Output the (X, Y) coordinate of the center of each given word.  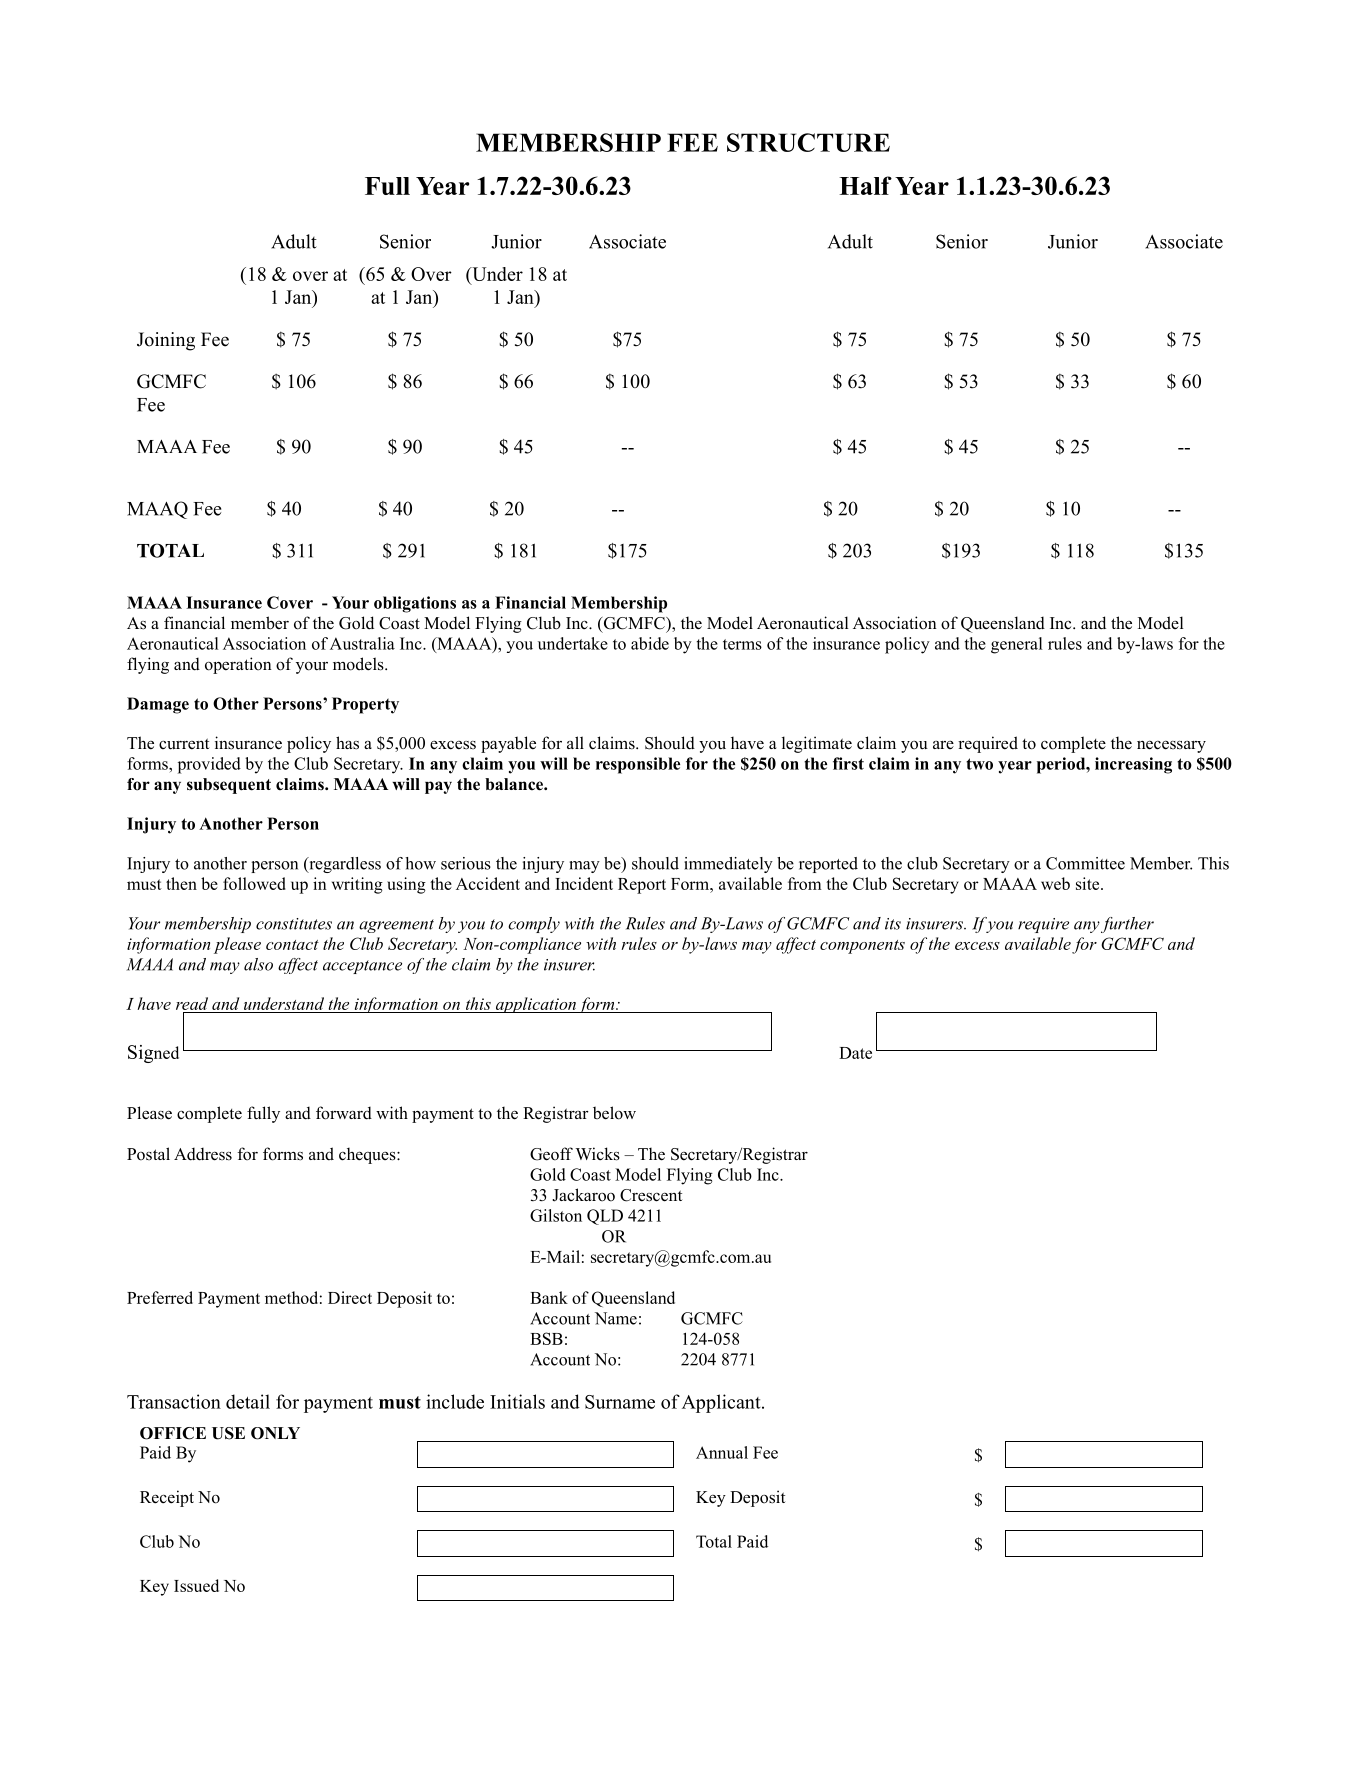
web (1055, 883)
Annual (722, 1452)
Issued (196, 1585)
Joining (166, 341)
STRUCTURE (808, 142)
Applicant (722, 1403)
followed (254, 883)
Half (865, 185)
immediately (728, 865)
